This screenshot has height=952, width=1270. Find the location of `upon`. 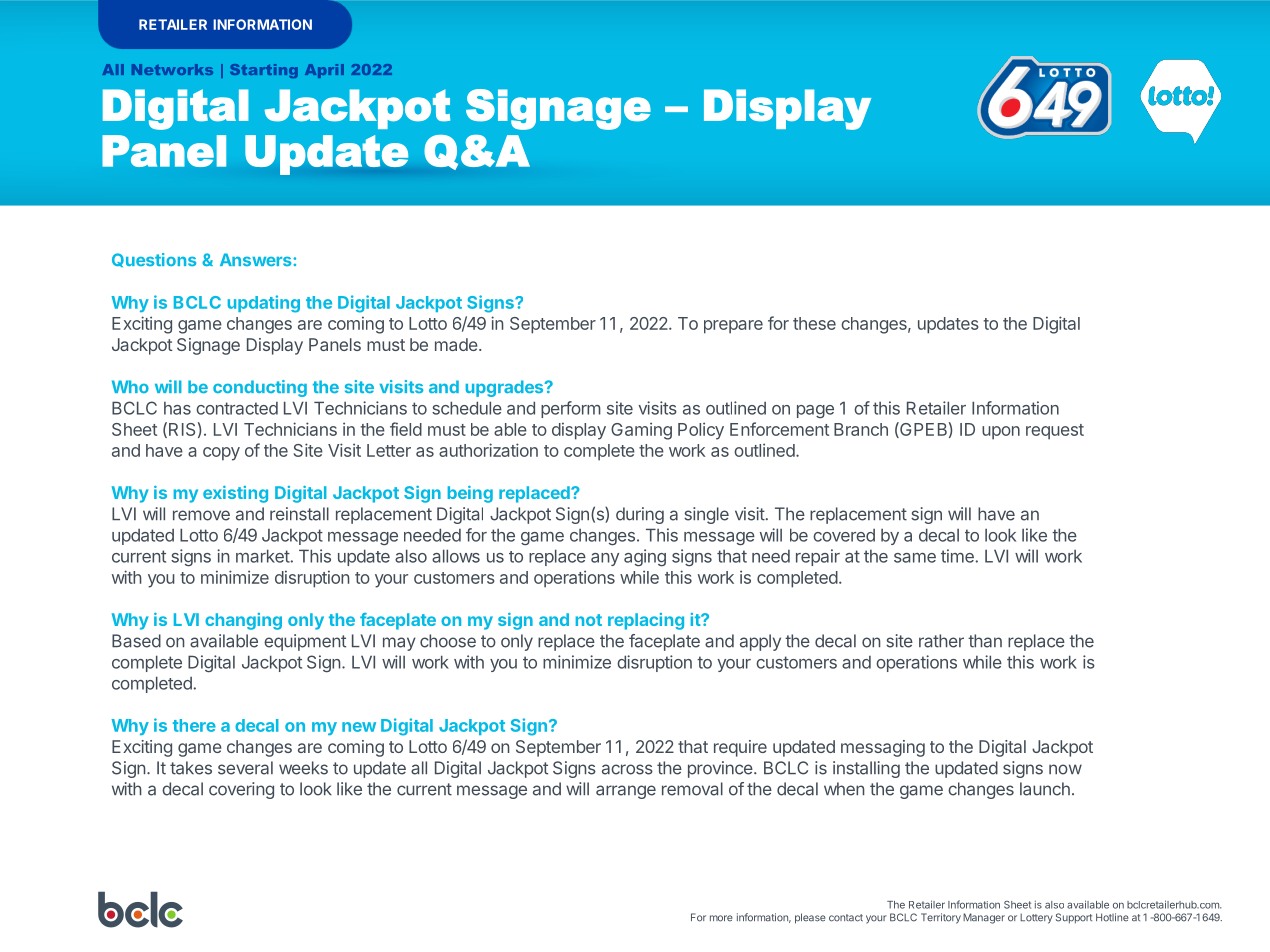

upon is located at coordinates (1001, 433).
